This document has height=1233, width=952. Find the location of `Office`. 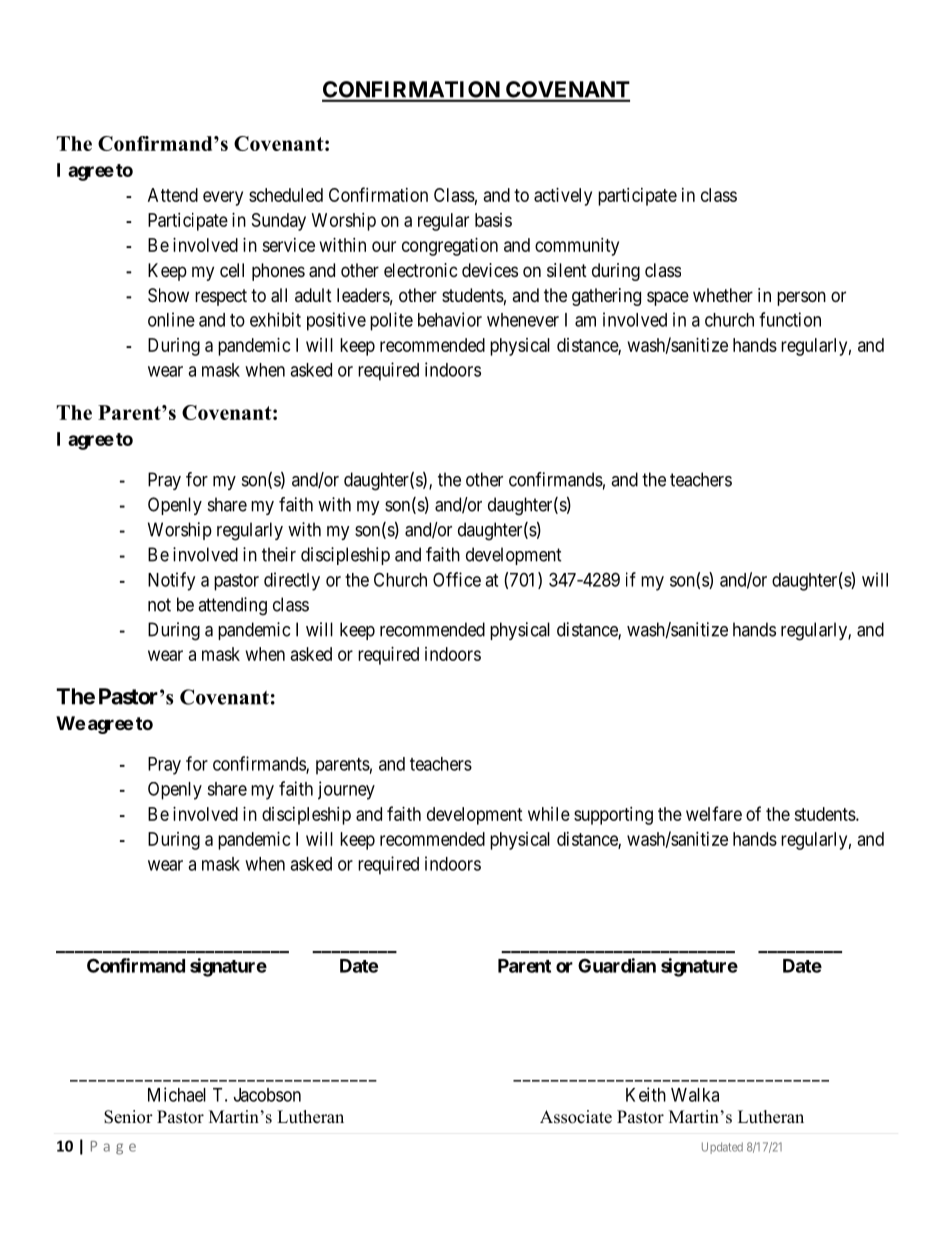

Office is located at coordinates (457, 579).
